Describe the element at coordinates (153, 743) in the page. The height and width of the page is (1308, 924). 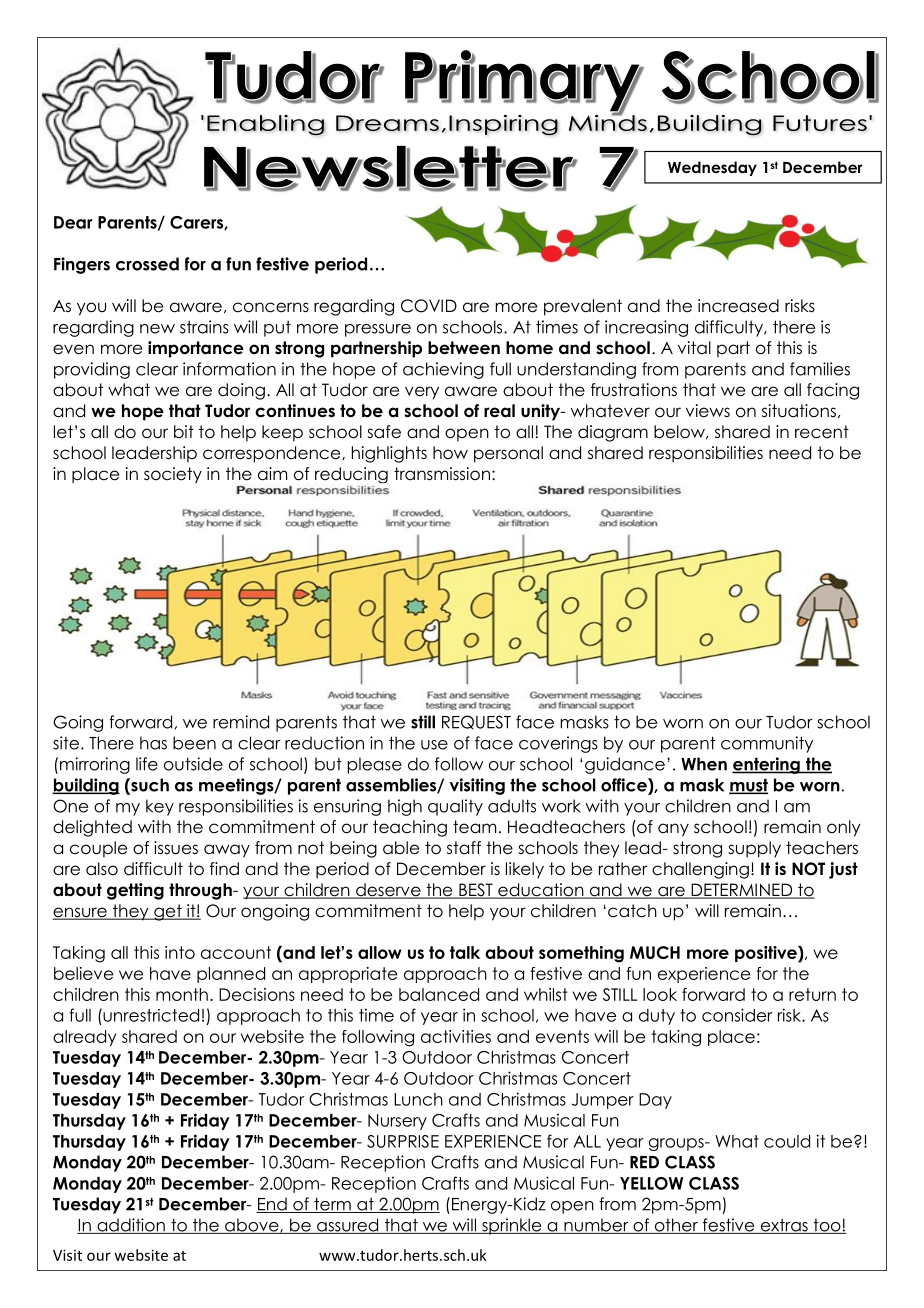
I see `has` at that location.
